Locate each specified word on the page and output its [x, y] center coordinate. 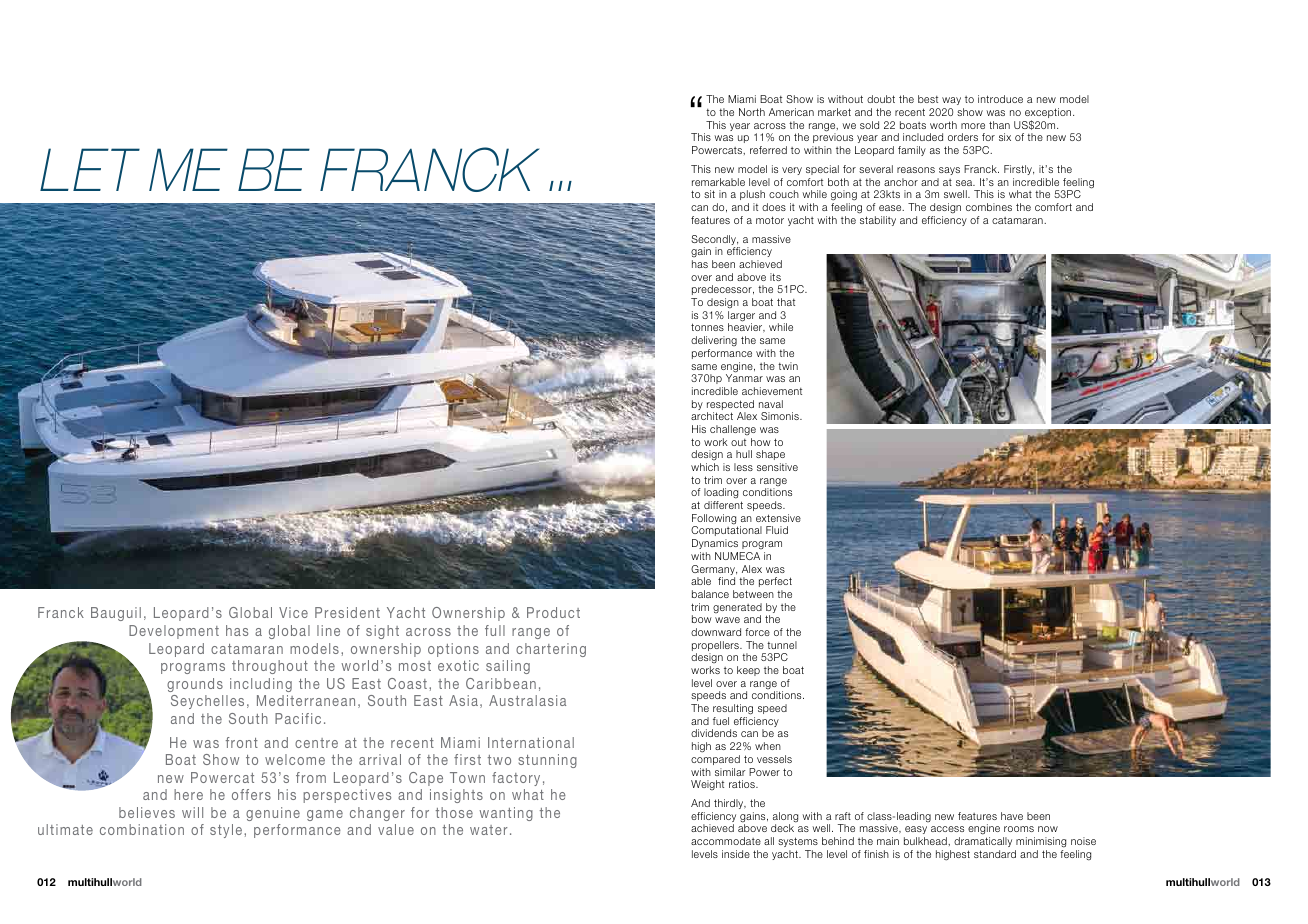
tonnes [707, 327]
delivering [714, 341]
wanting [506, 814]
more [973, 126]
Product [553, 612]
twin [788, 366]
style [226, 831]
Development [174, 632]
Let [90, 169]
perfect [775, 582]
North [752, 112]
